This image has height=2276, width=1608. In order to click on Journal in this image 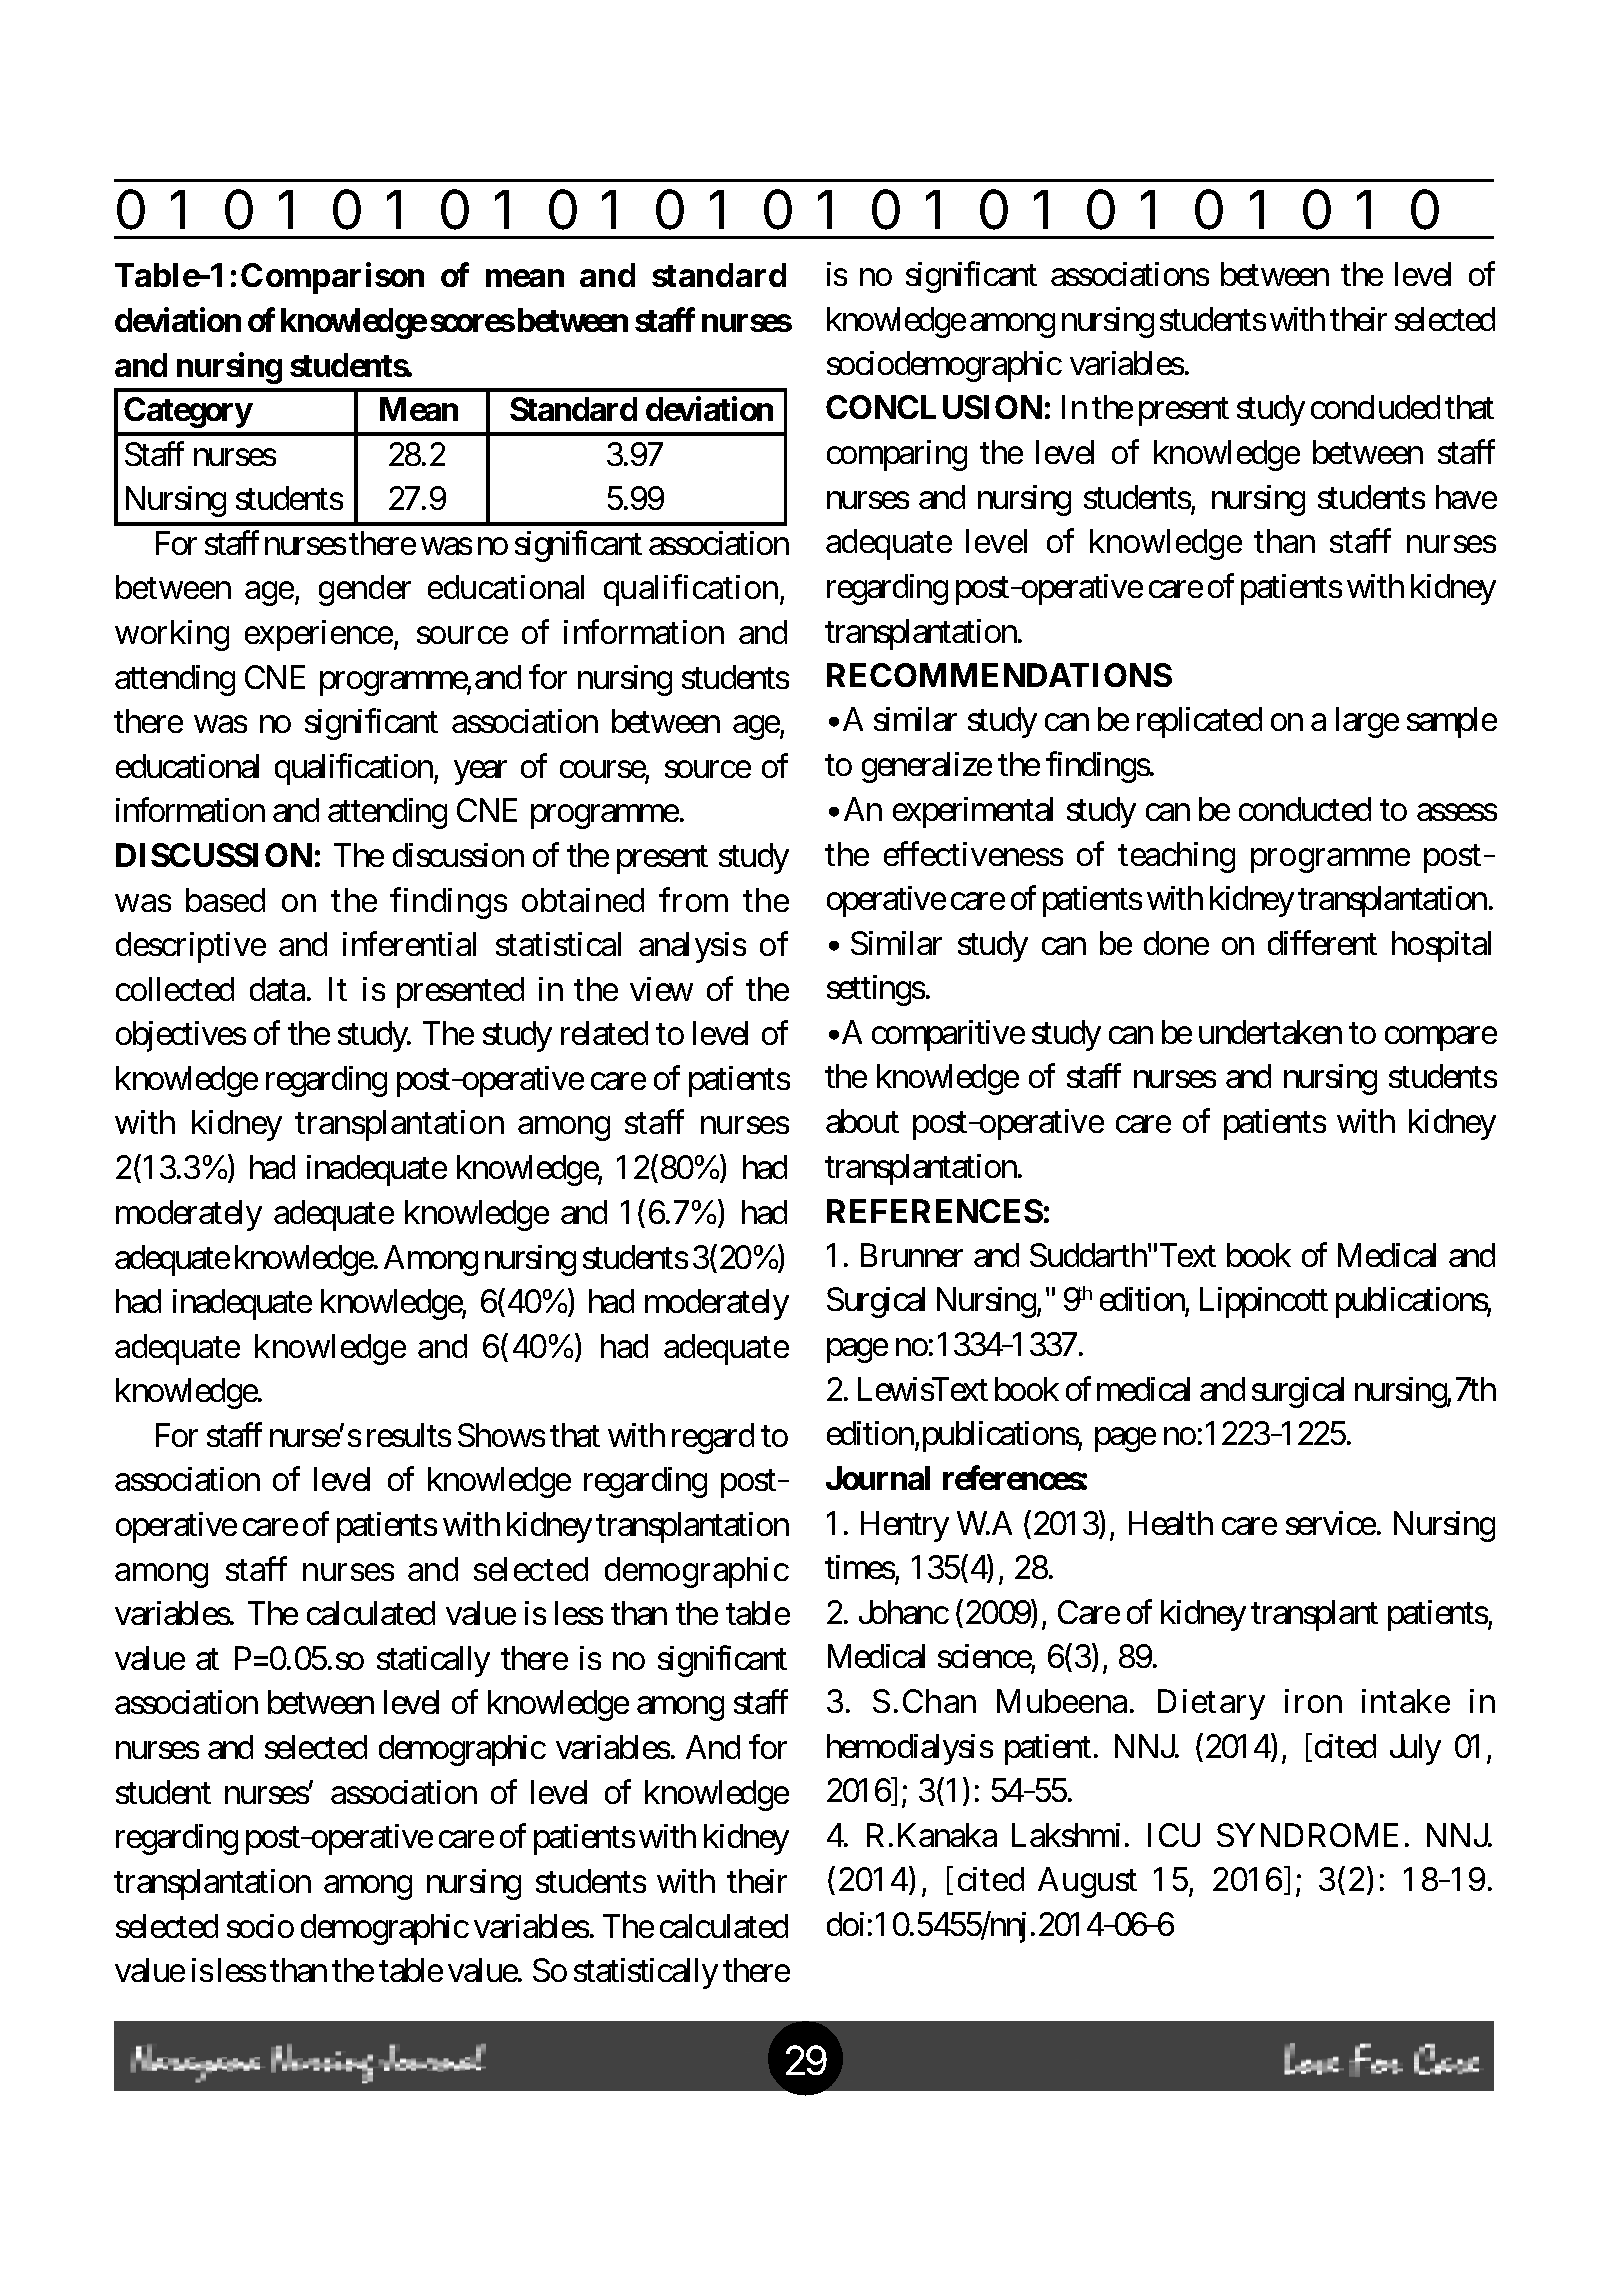, I will do `click(878, 1478)`.
